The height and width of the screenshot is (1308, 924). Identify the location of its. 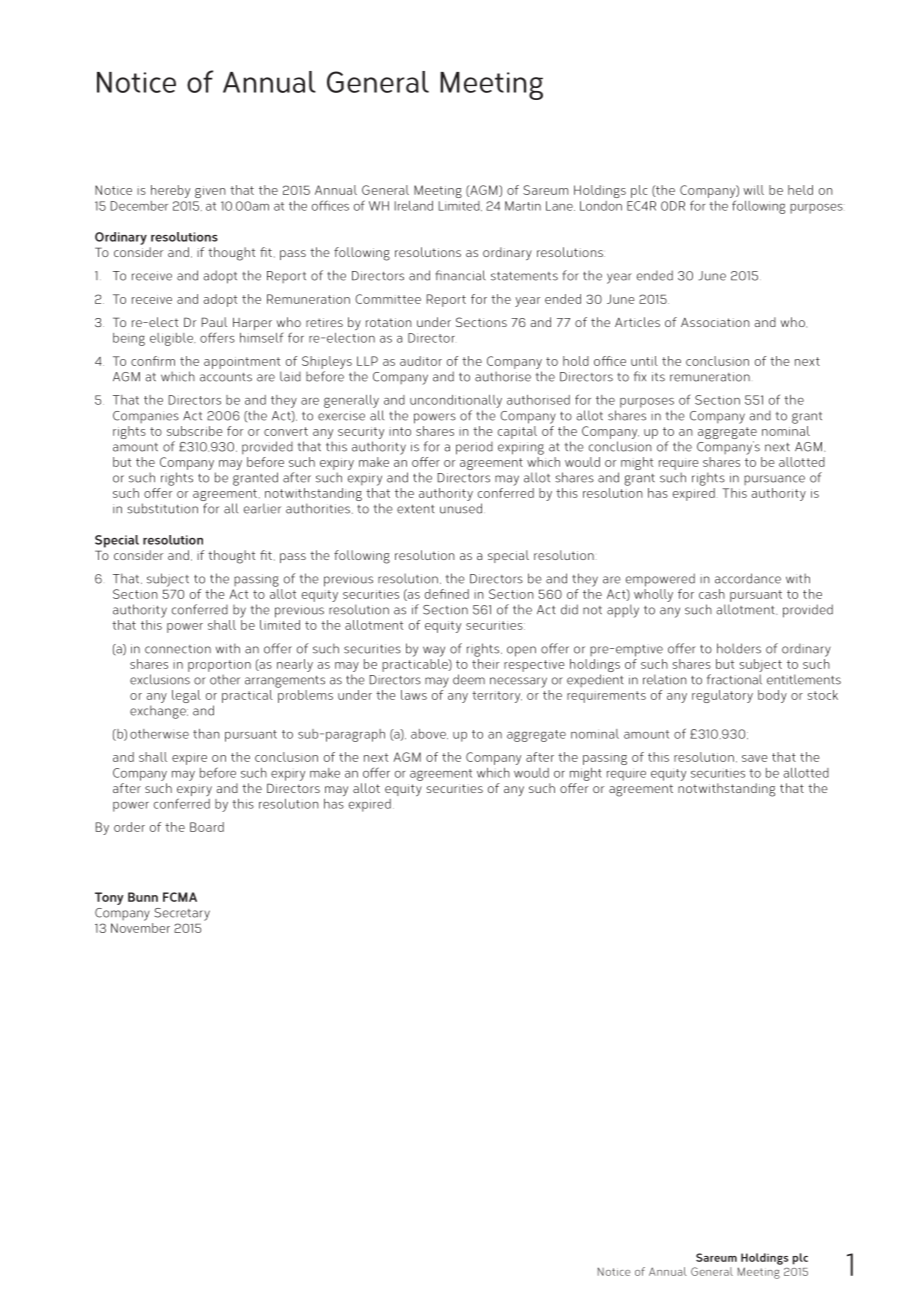
(658, 377).
